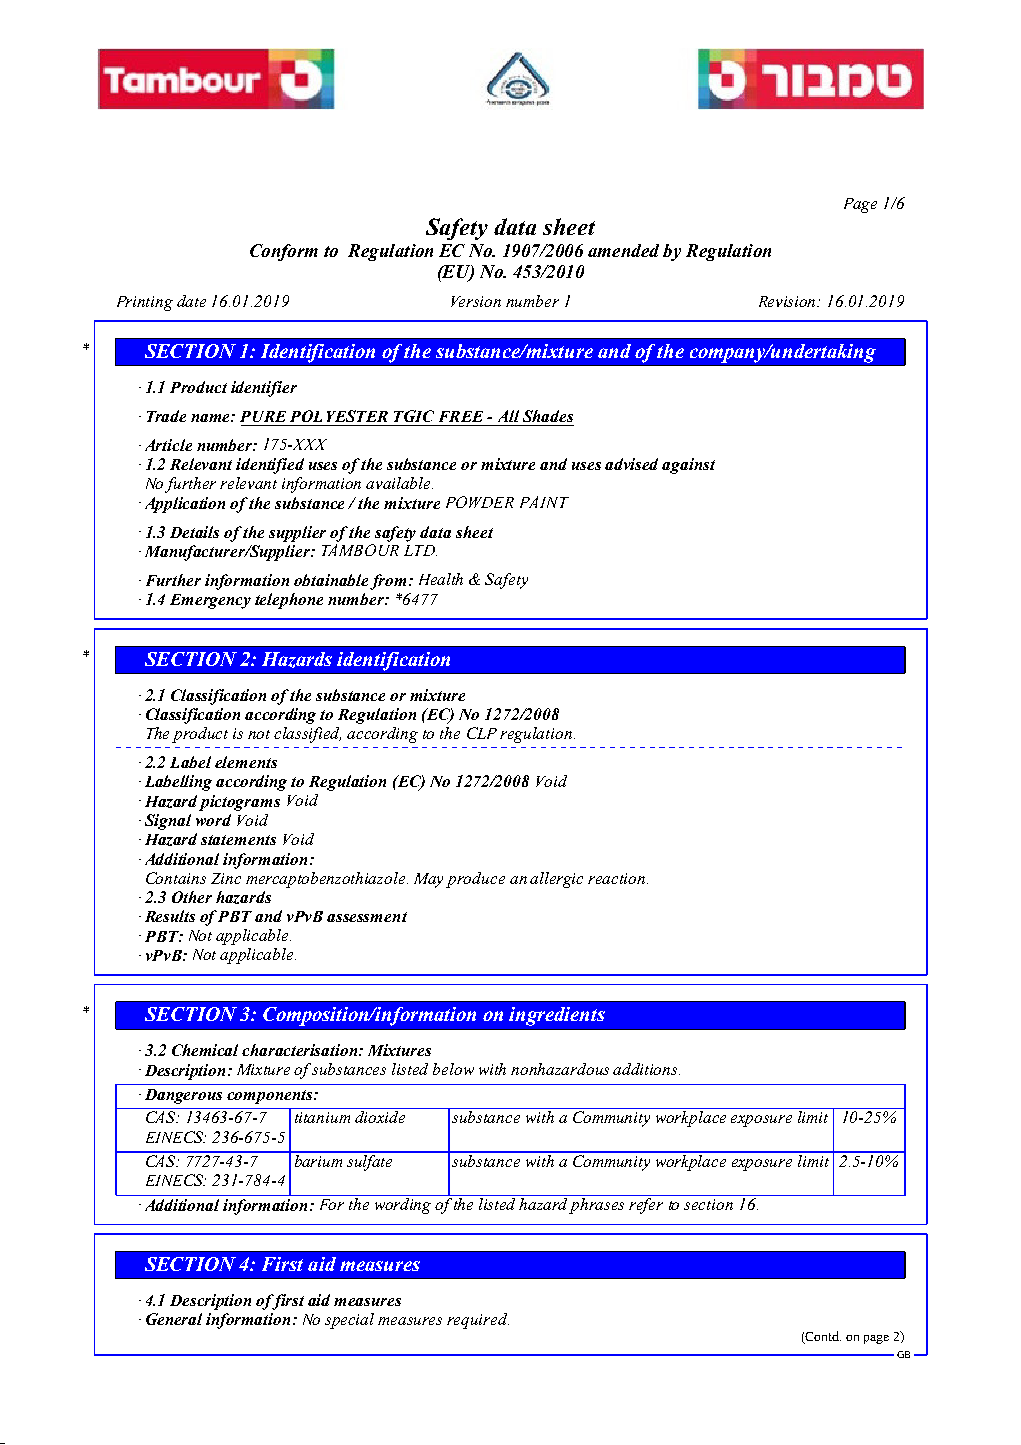  What do you see at coordinates (246, 762) in the screenshot?
I see `elements` at bounding box center [246, 762].
